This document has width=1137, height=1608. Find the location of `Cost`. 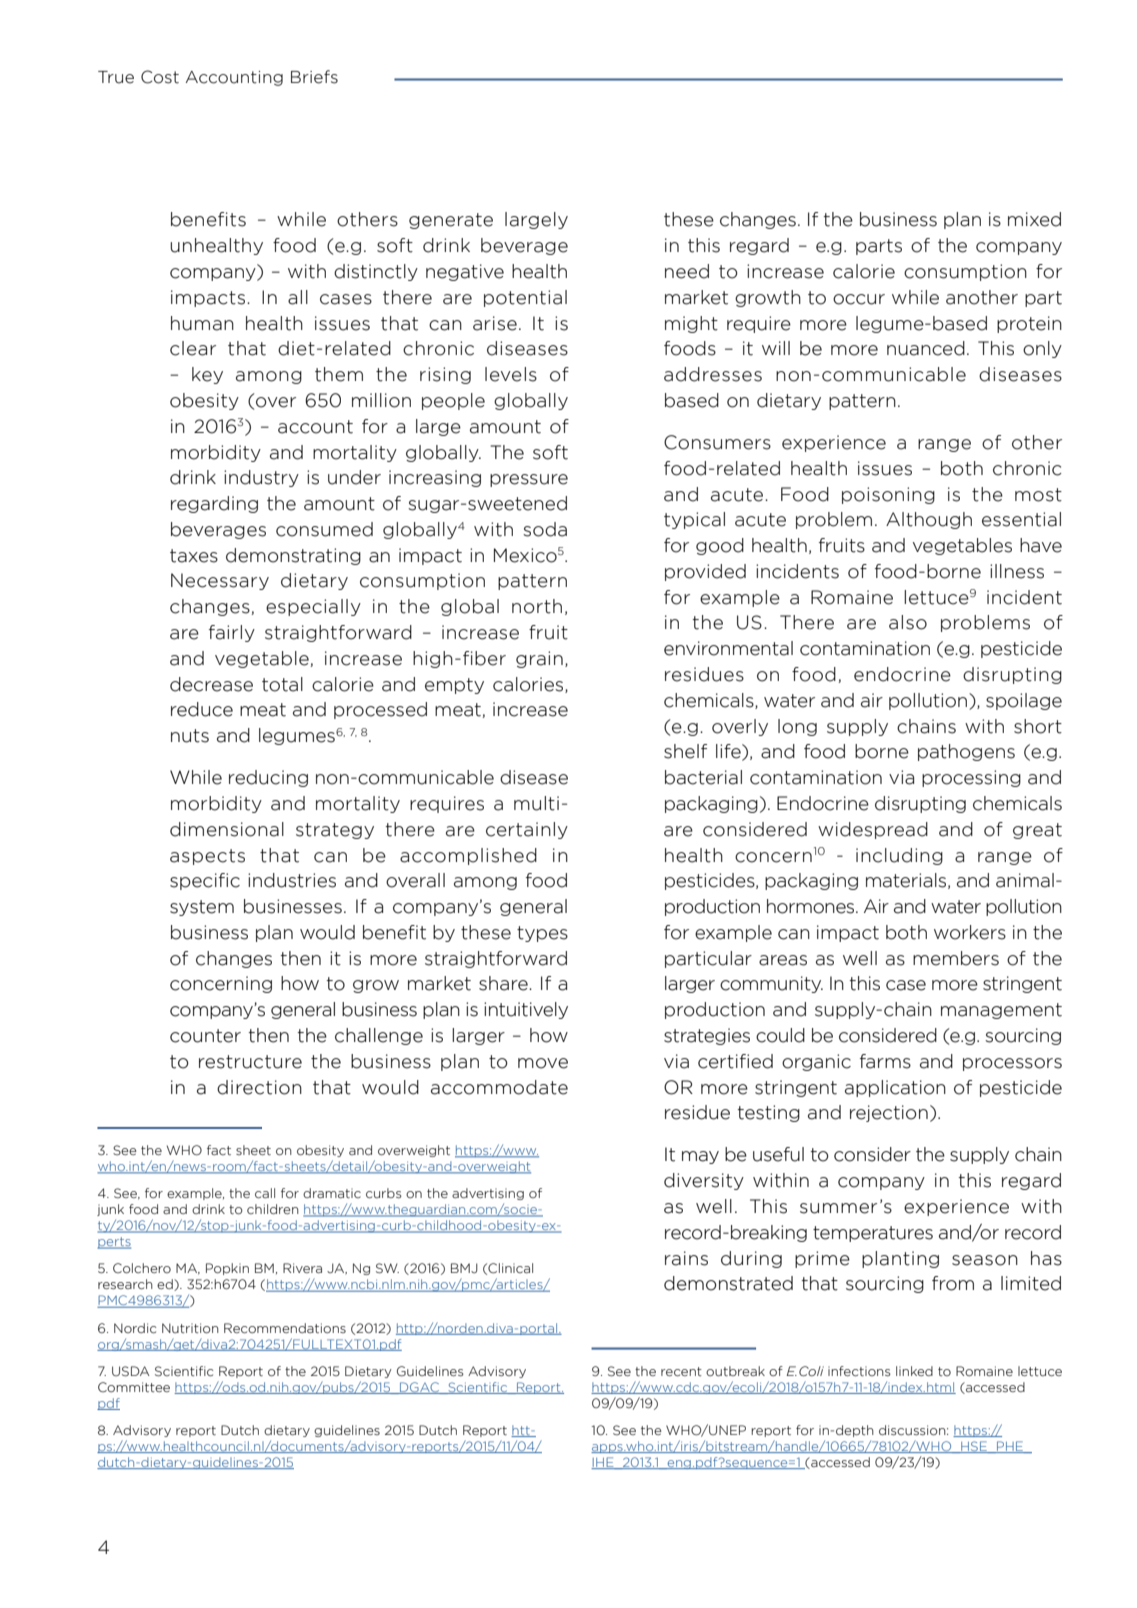

Cost is located at coordinates (160, 77).
